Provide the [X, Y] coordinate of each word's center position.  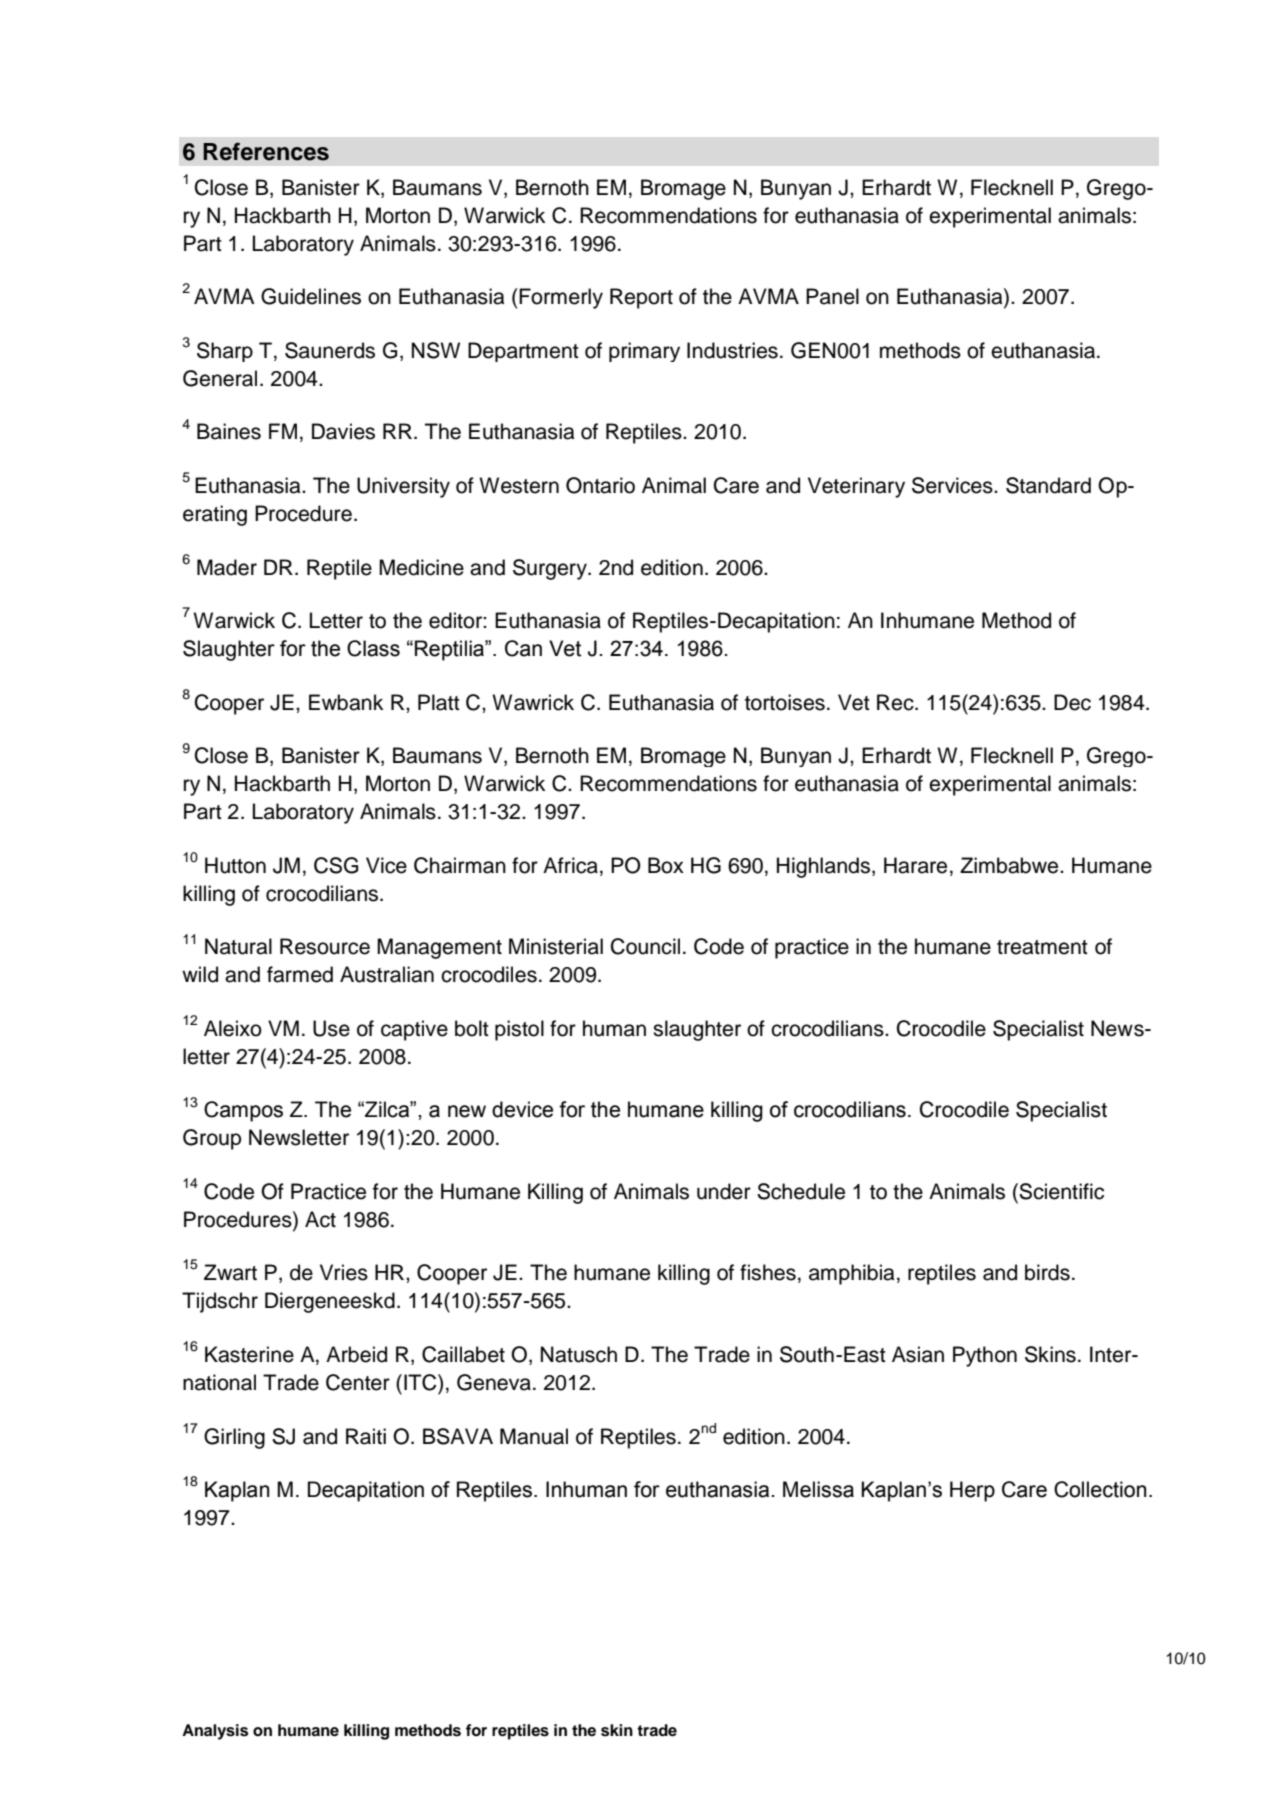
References [266, 152]
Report [641, 298]
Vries [344, 1272]
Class [373, 648]
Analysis [215, 1732]
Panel [832, 296]
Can [523, 648]
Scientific [1061, 1191]
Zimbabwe [1010, 865]
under [724, 1191]
